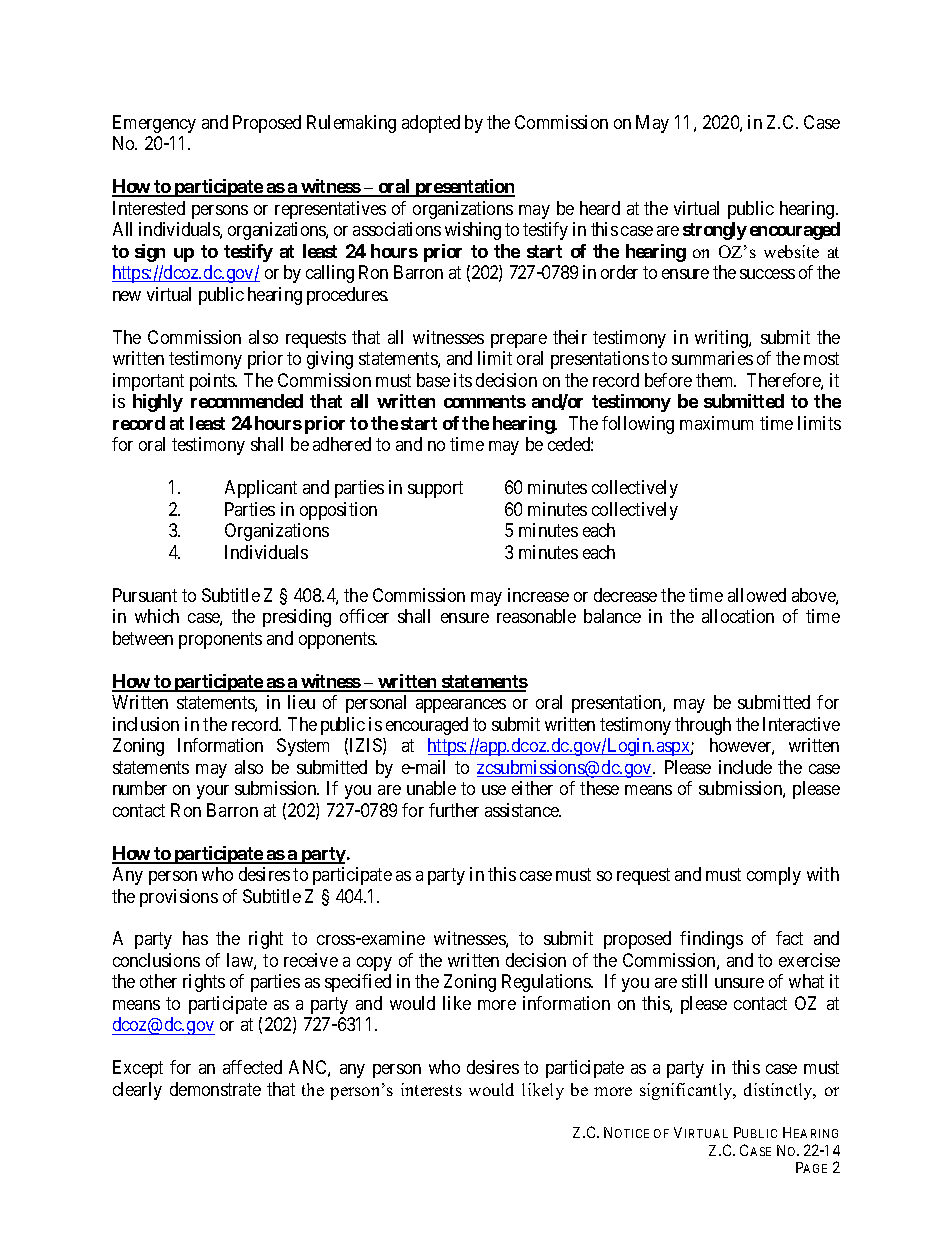 The height and width of the screenshot is (1233, 952). I want to click on support, so click(435, 489).
